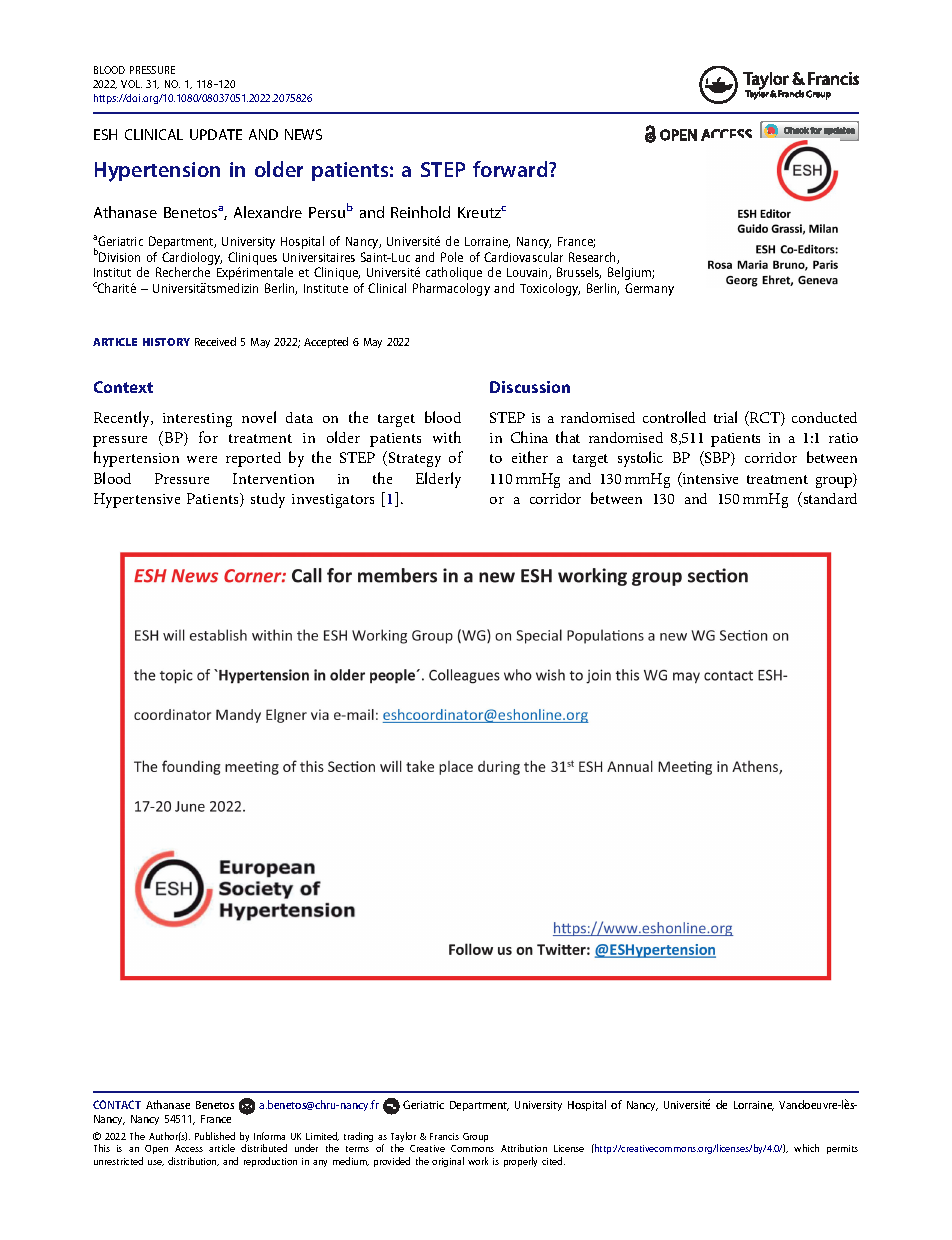 The height and width of the screenshot is (1240, 952). Describe the element at coordinates (725, 417) in the screenshot. I see `trial` at that location.
